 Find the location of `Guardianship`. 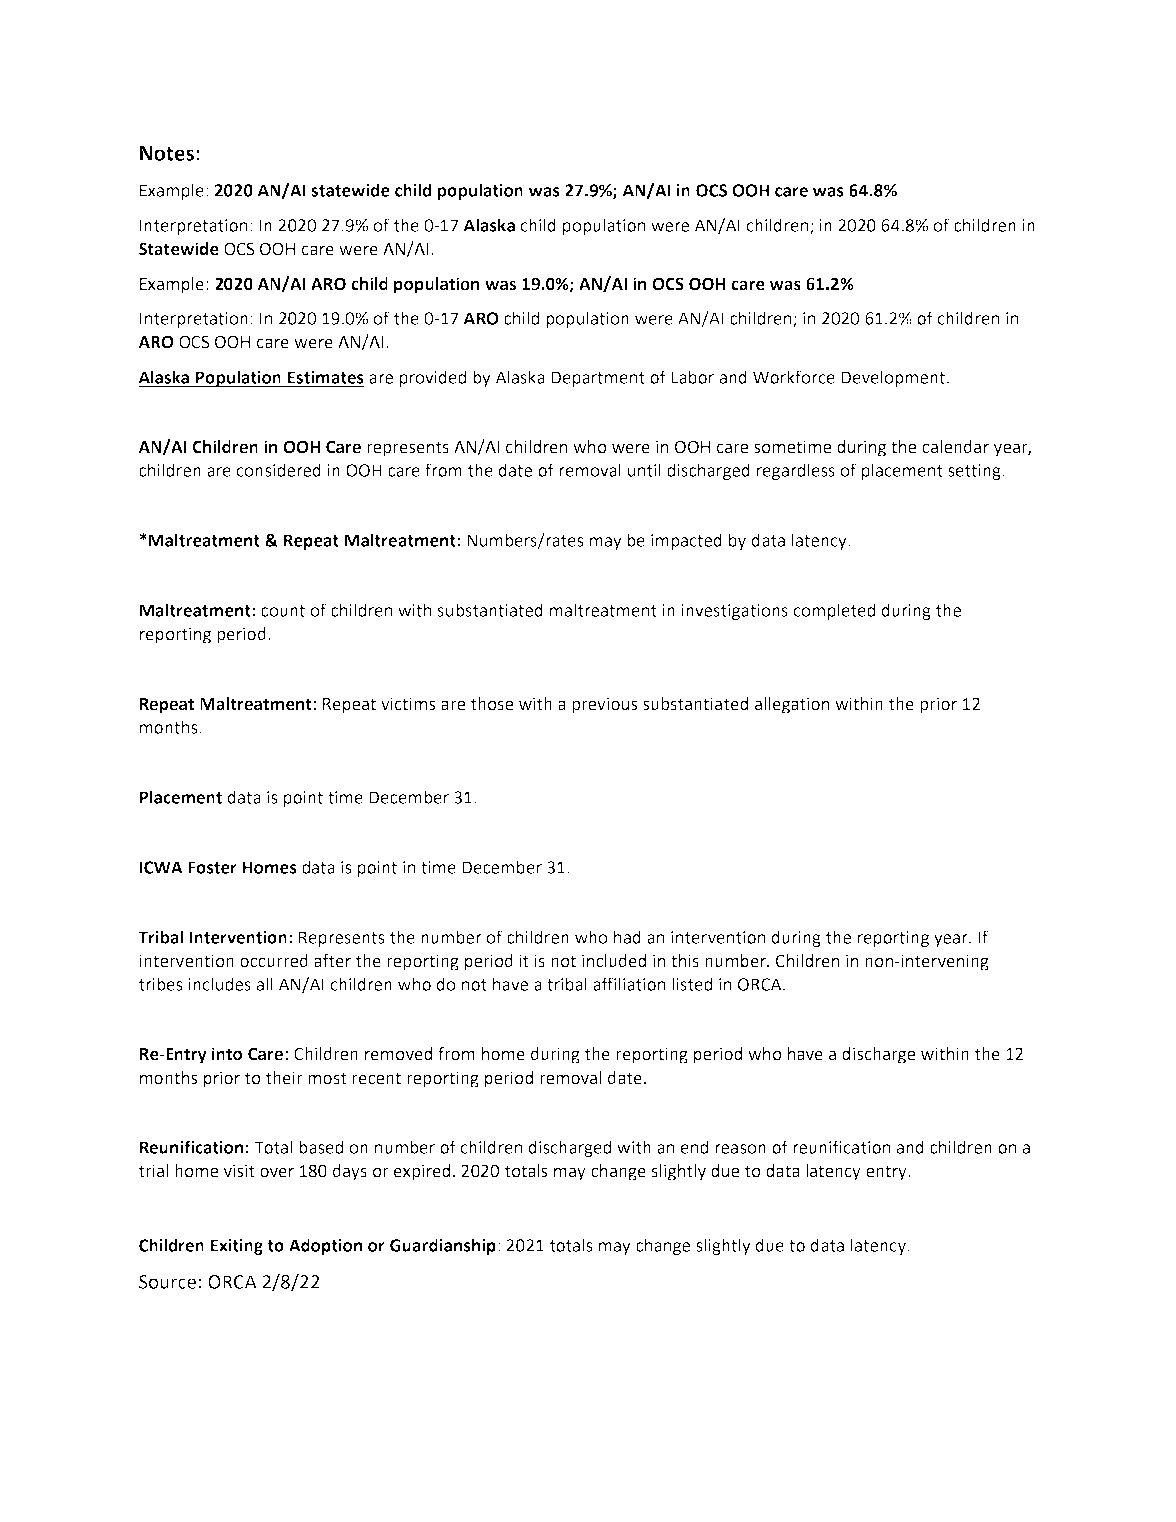

Guardianship is located at coordinates (443, 1246).
